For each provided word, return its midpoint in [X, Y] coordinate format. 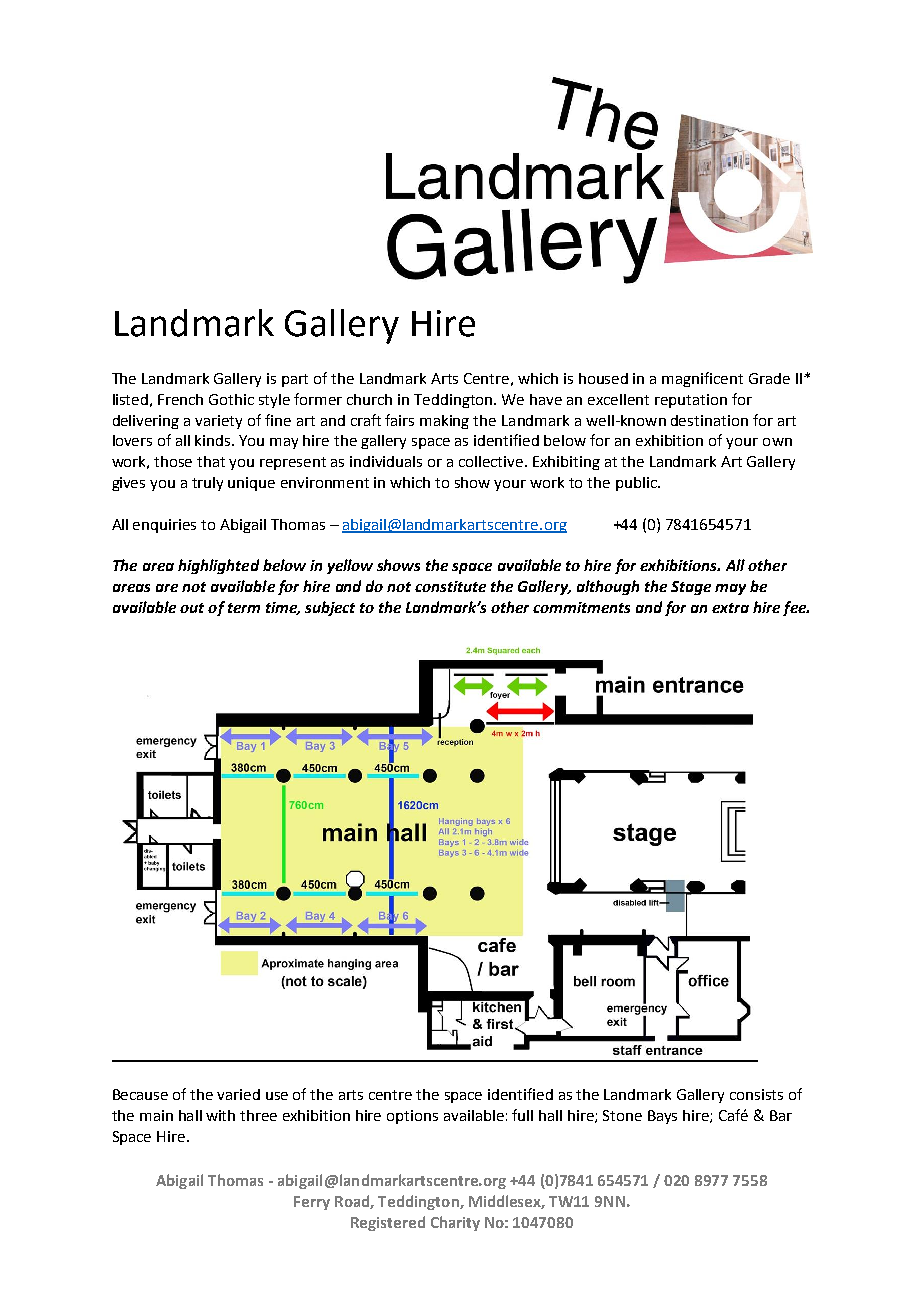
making [444, 422]
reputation [691, 401]
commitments [581, 607]
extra [730, 608]
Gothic [231, 399]
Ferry [312, 1203]
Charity [455, 1223]
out [192, 608]
